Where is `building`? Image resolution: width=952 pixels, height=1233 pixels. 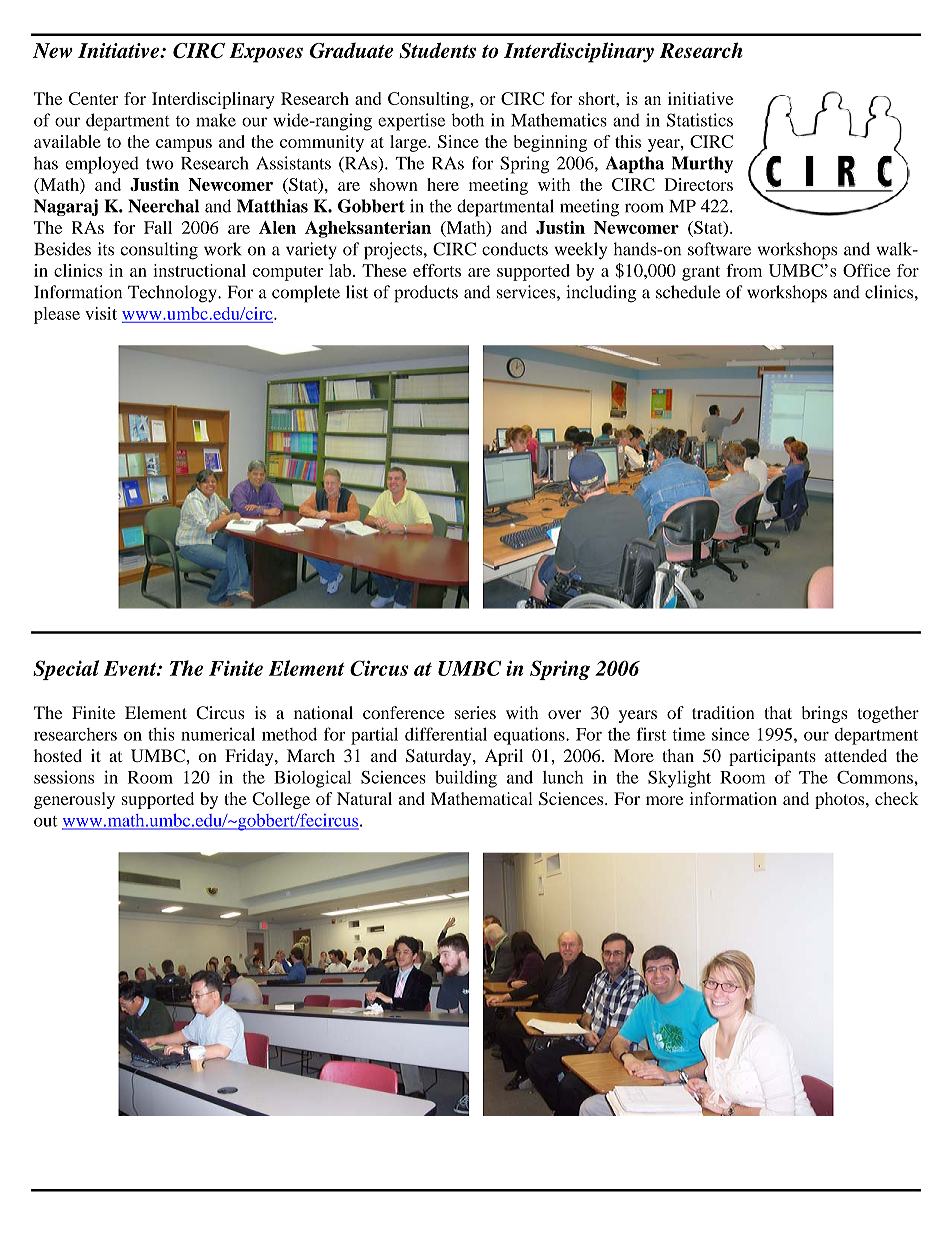
building is located at coordinates (466, 779).
